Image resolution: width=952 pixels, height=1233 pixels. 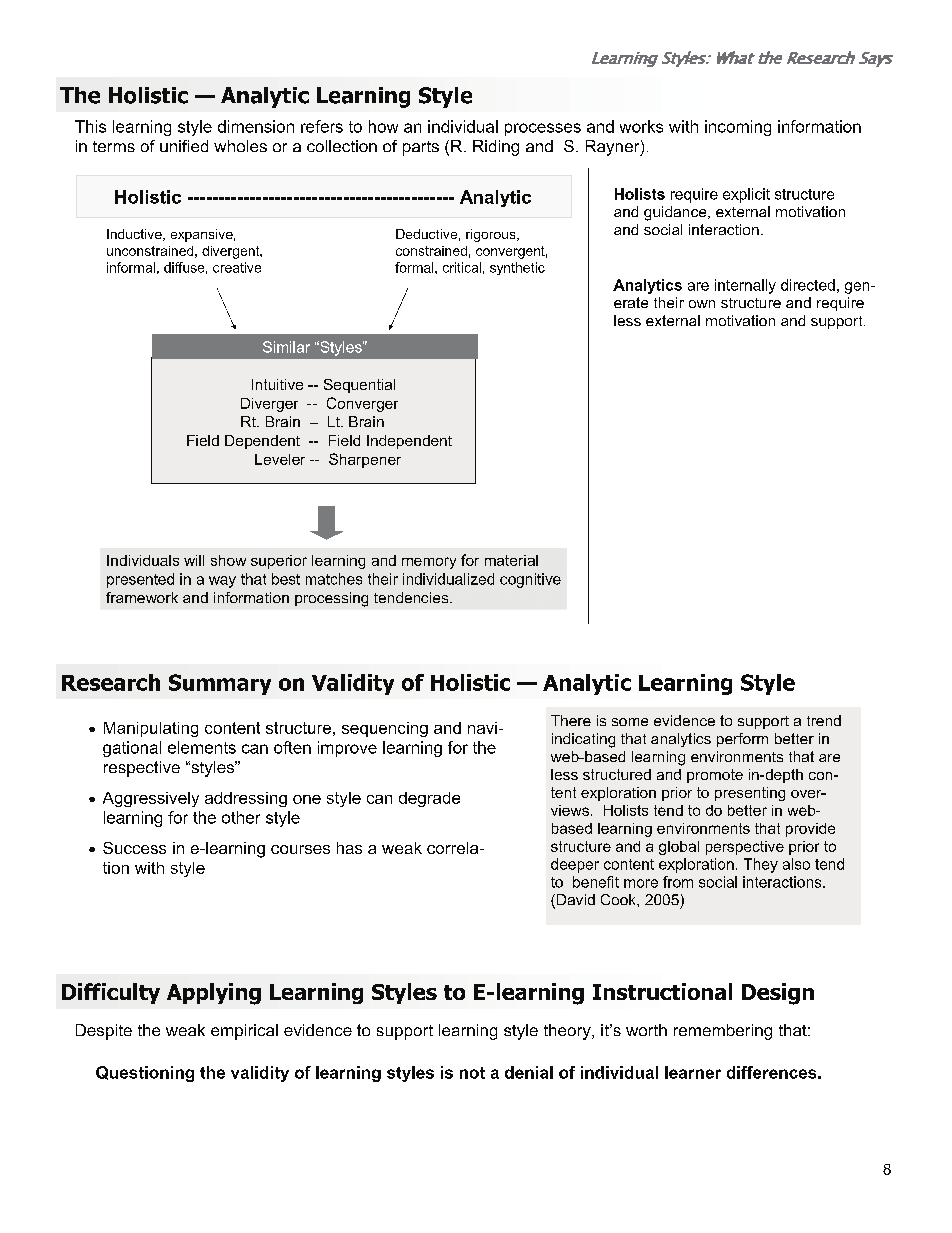 I want to click on incoming, so click(x=738, y=128).
